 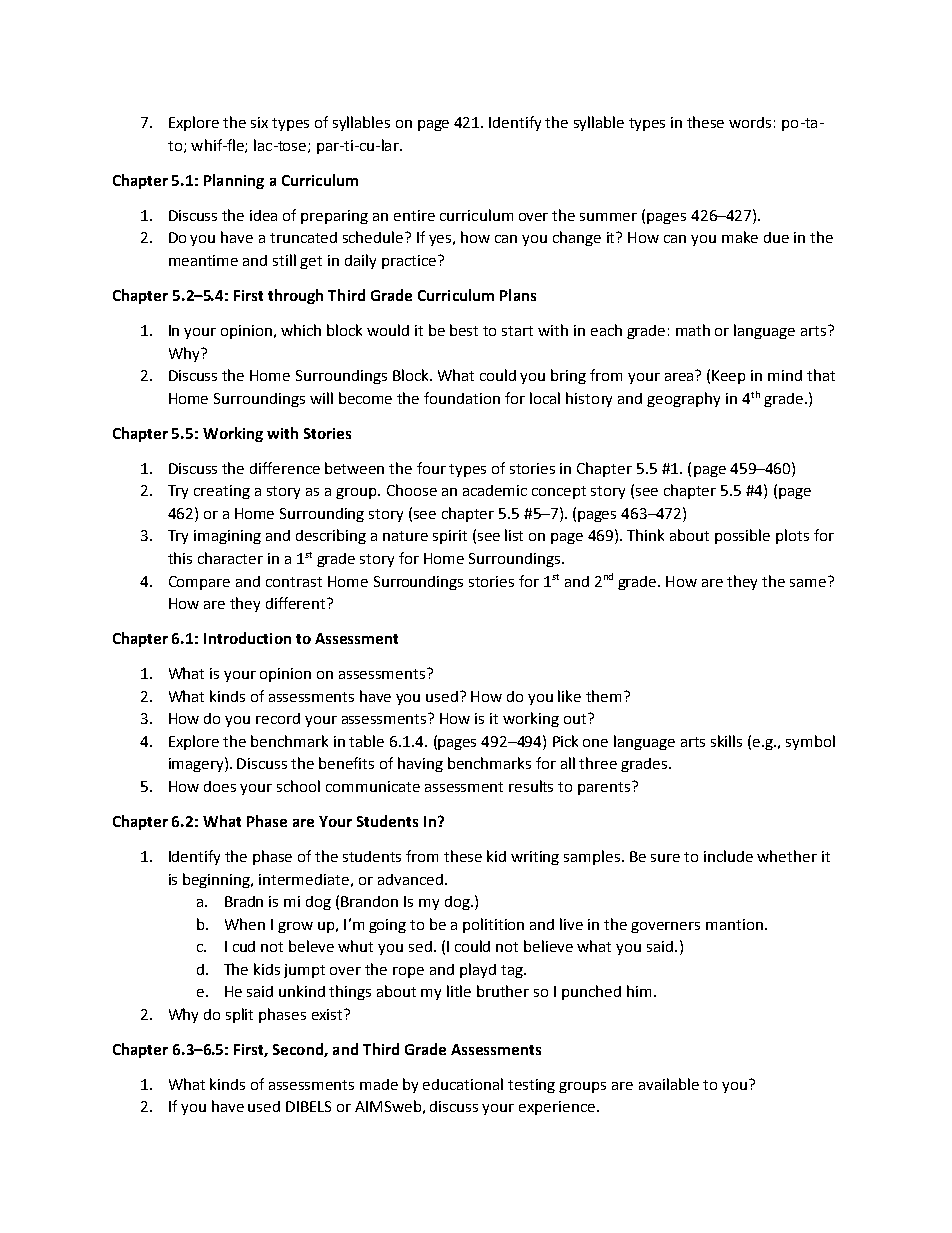 I want to click on start, so click(x=517, y=331).
